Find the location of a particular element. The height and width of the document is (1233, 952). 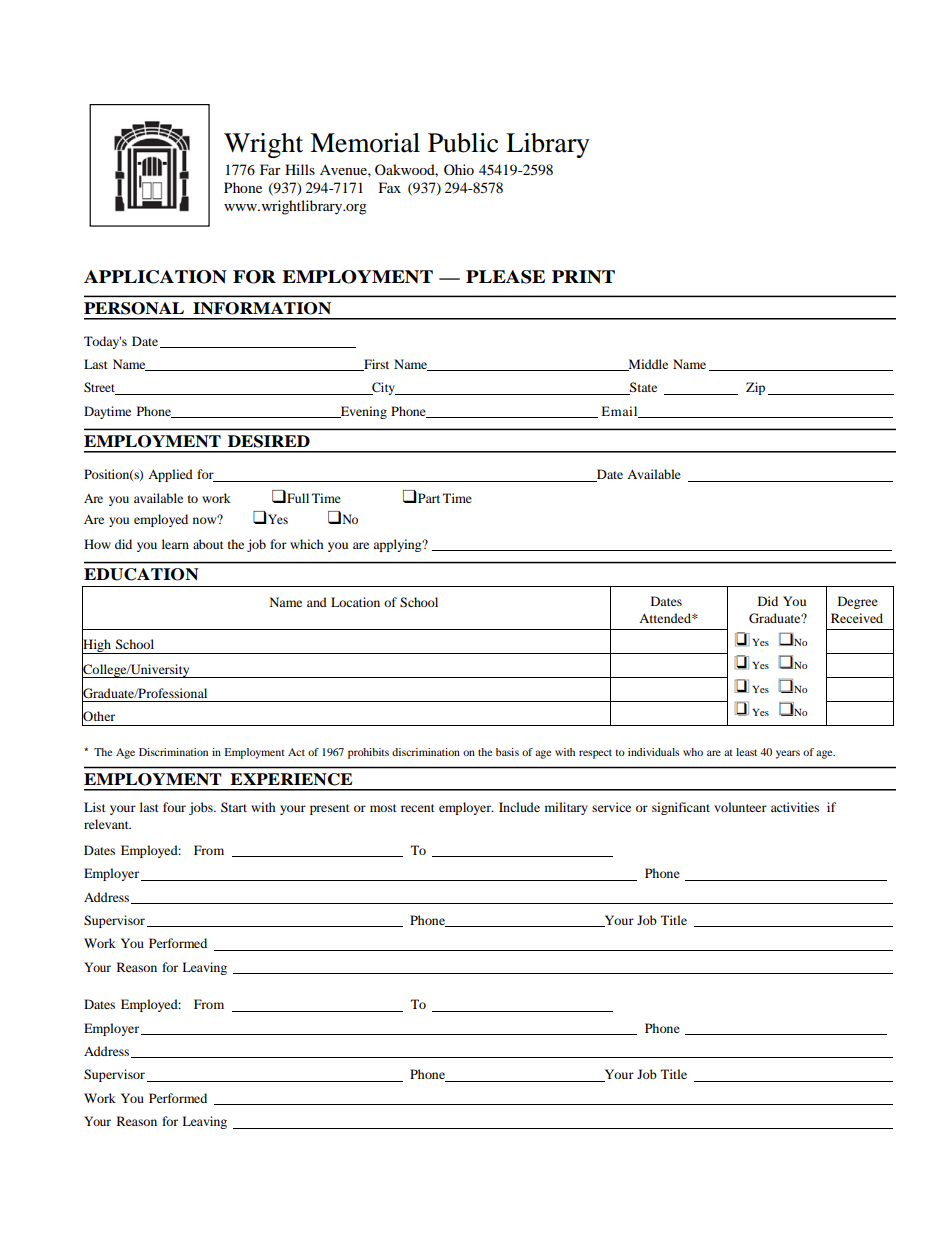

Email is located at coordinates (620, 412).
